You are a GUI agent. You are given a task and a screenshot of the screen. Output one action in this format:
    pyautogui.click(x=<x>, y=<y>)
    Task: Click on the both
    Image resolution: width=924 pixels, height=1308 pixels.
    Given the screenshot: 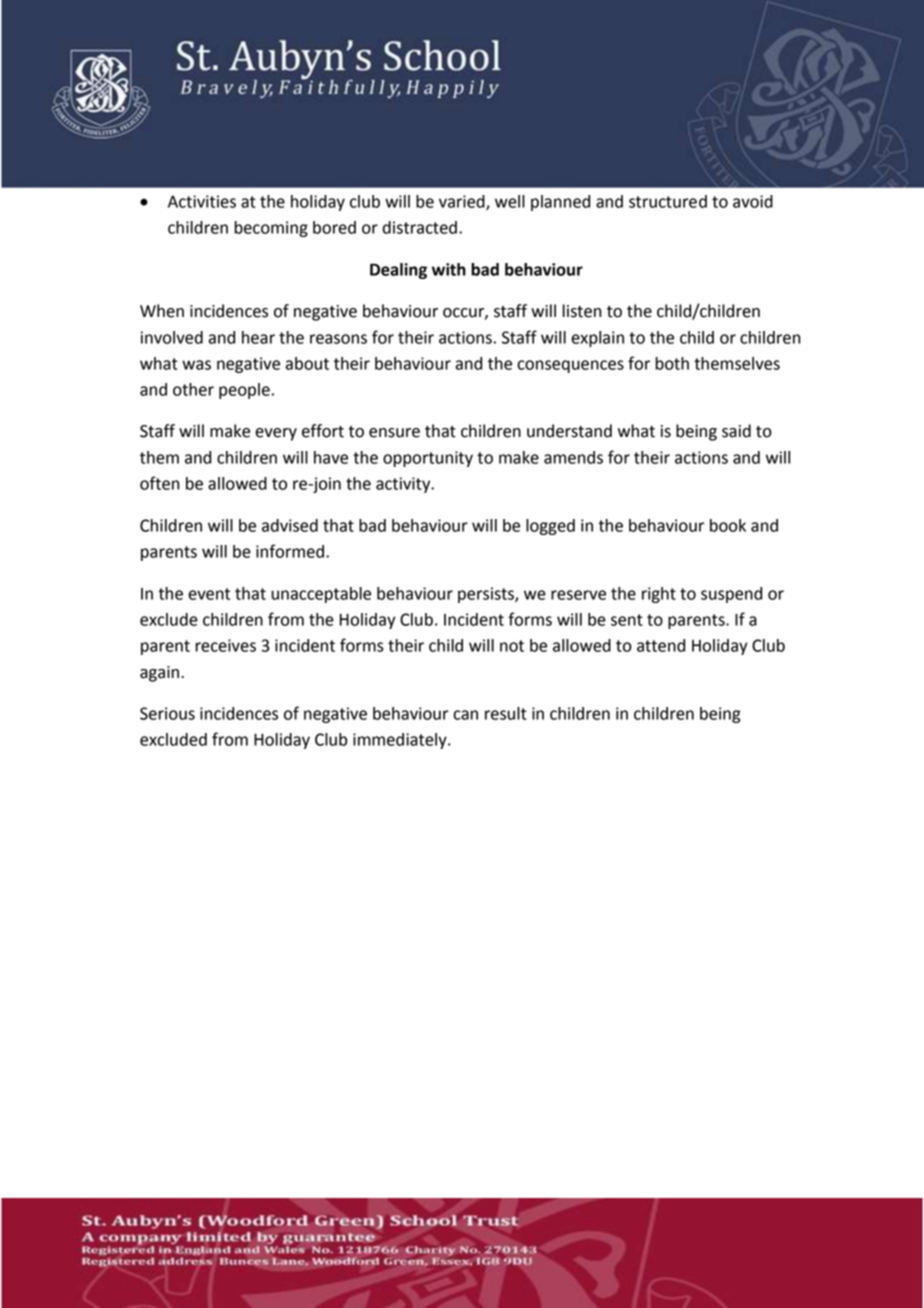 What is the action you would take?
    pyautogui.click(x=672, y=363)
